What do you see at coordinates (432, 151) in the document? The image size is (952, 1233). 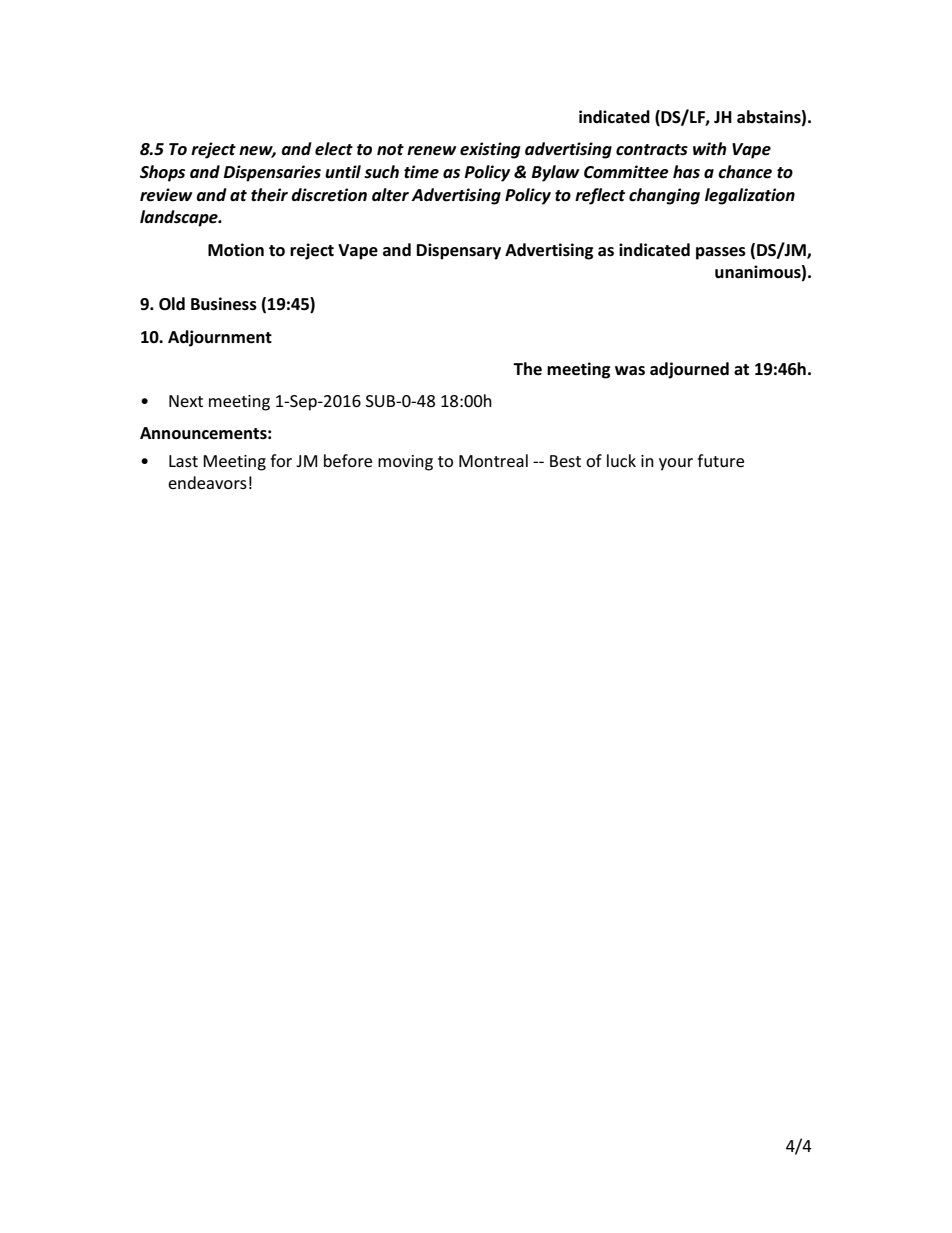 I see `renew` at bounding box center [432, 151].
